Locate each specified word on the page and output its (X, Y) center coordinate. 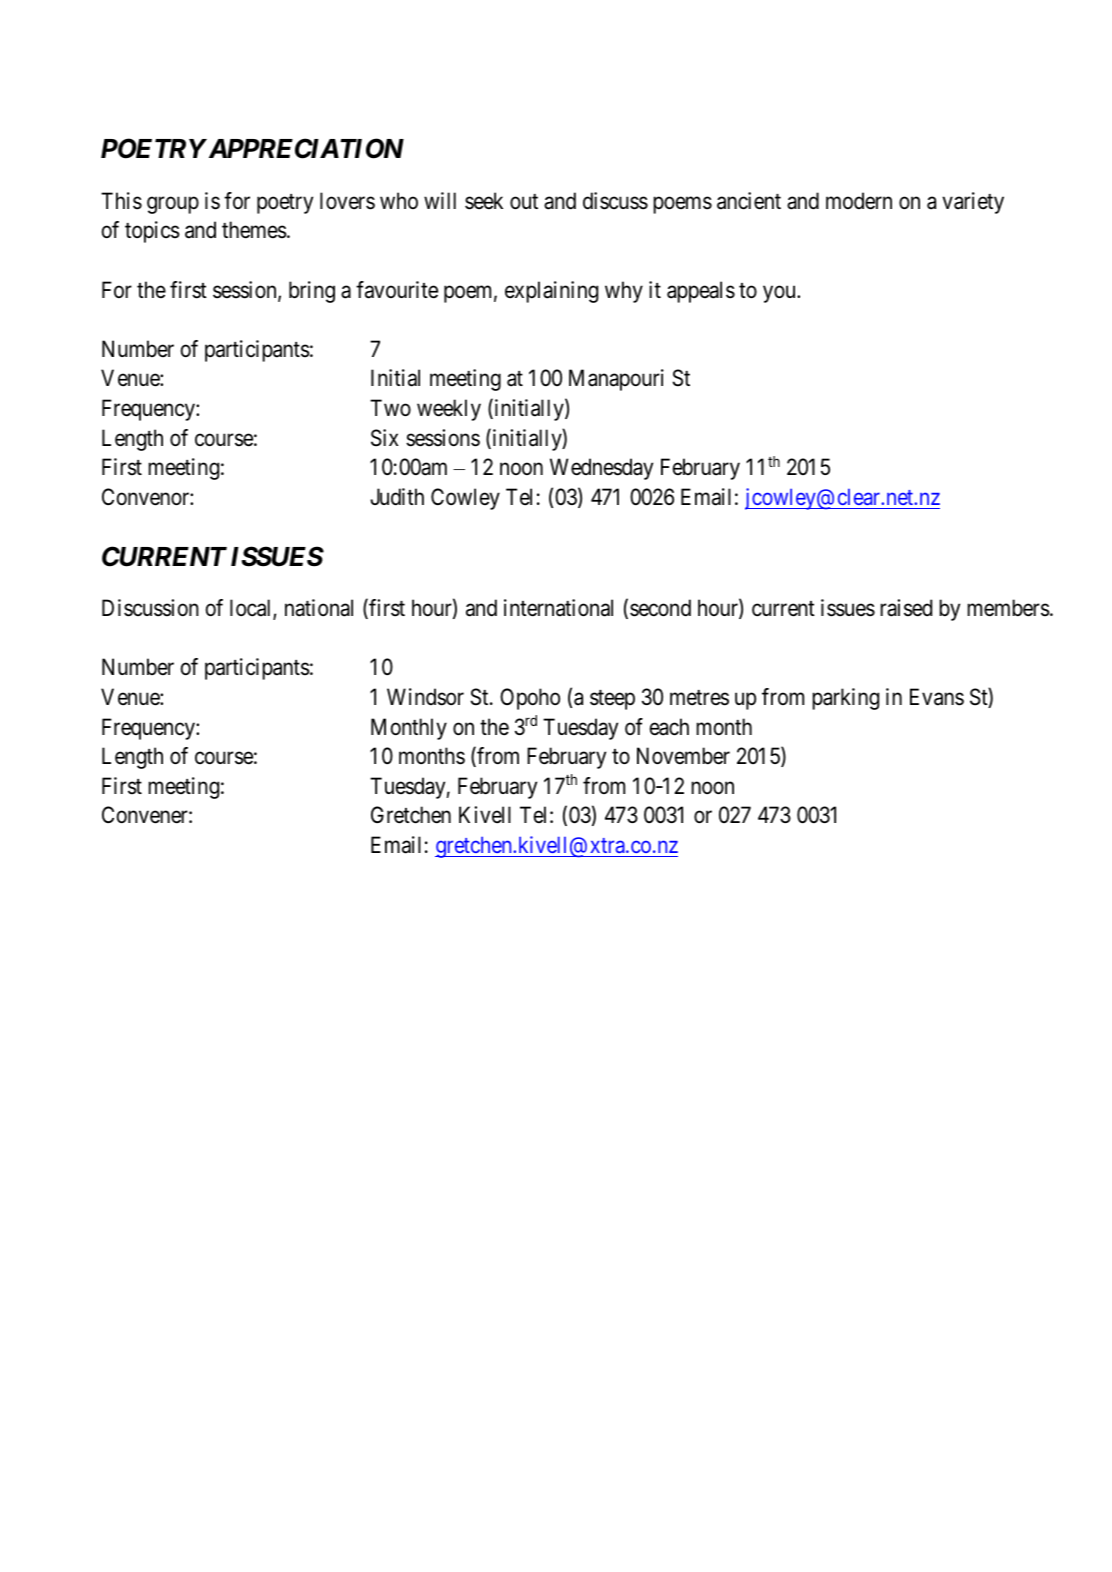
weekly (449, 410)
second (660, 608)
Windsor (425, 697)
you (780, 294)
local (252, 609)
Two (390, 408)
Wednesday (601, 469)
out (524, 202)
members (1008, 608)
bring (312, 292)
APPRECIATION (304, 148)
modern (859, 201)
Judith (397, 497)
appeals (701, 292)
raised (906, 608)
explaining (551, 292)
